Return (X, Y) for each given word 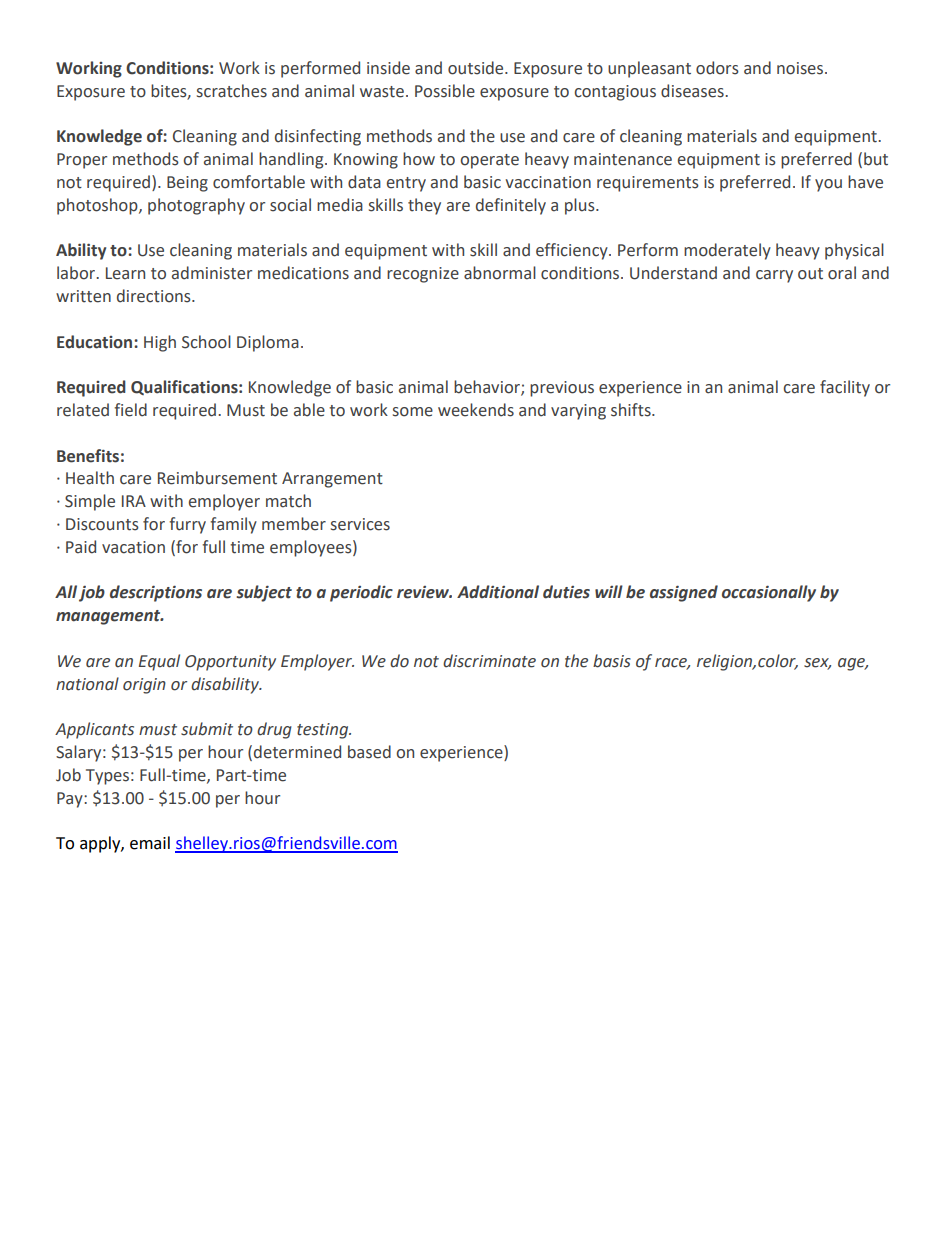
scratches (232, 91)
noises (801, 68)
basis (612, 661)
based (369, 752)
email (150, 843)
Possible (445, 91)
